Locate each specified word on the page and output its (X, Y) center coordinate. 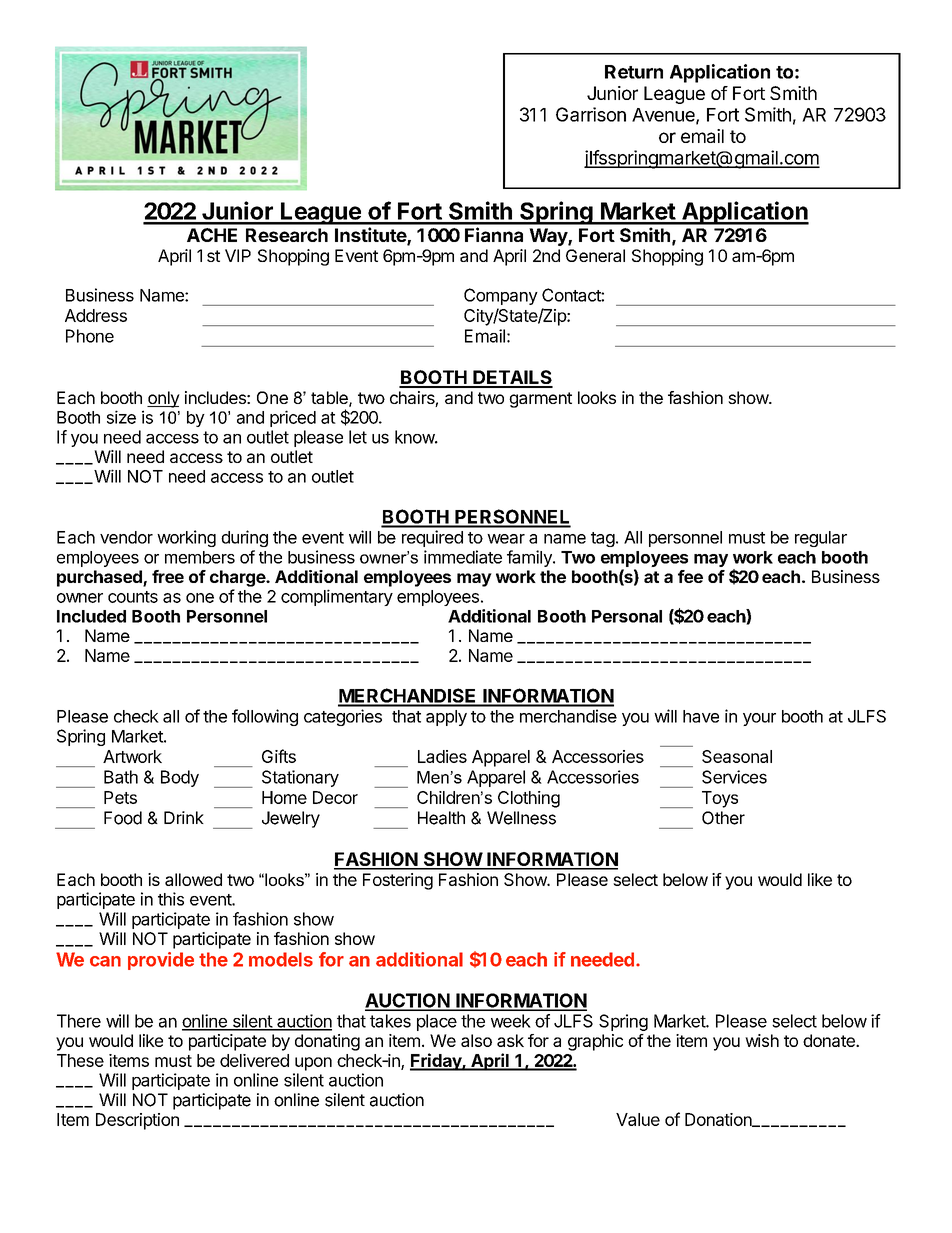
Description (137, 1121)
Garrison (591, 114)
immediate (463, 557)
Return (634, 72)
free (168, 576)
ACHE (212, 235)
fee (690, 576)
